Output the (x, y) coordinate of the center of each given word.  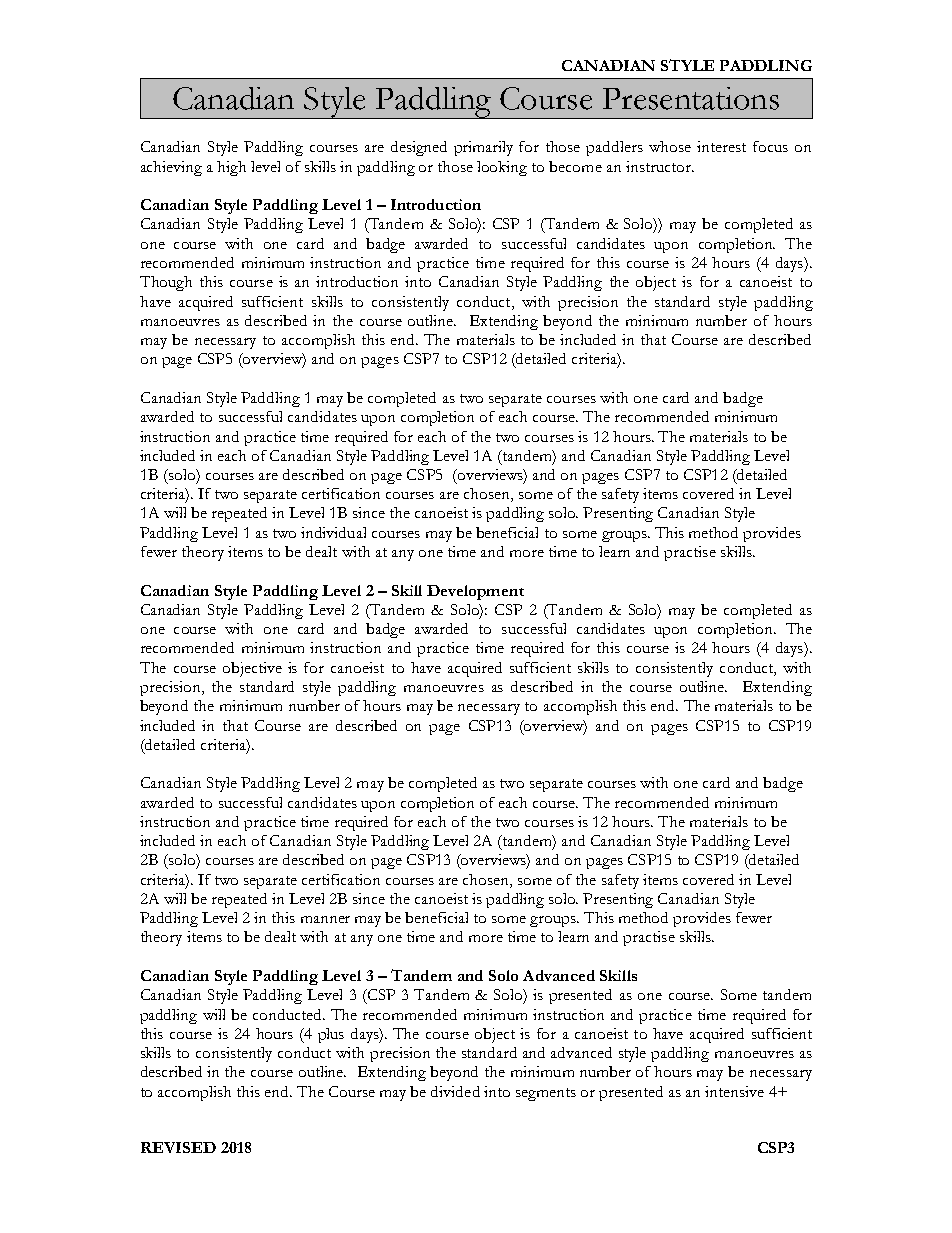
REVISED (178, 1147)
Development (475, 592)
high (231, 168)
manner (325, 919)
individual (333, 532)
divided (455, 1091)
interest (721, 146)
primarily (483, 148)
